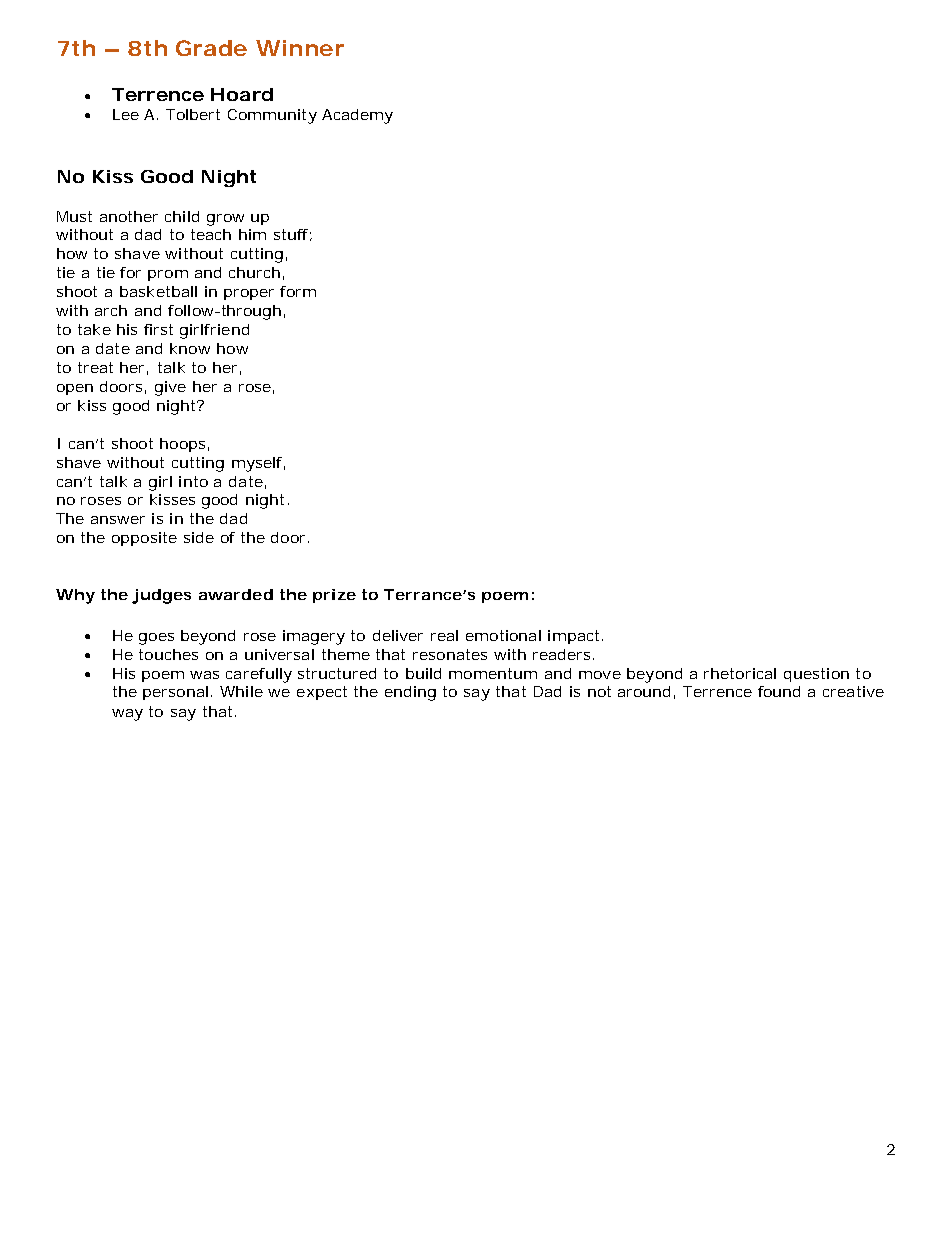  I want to click on form, so click(298, 291).
